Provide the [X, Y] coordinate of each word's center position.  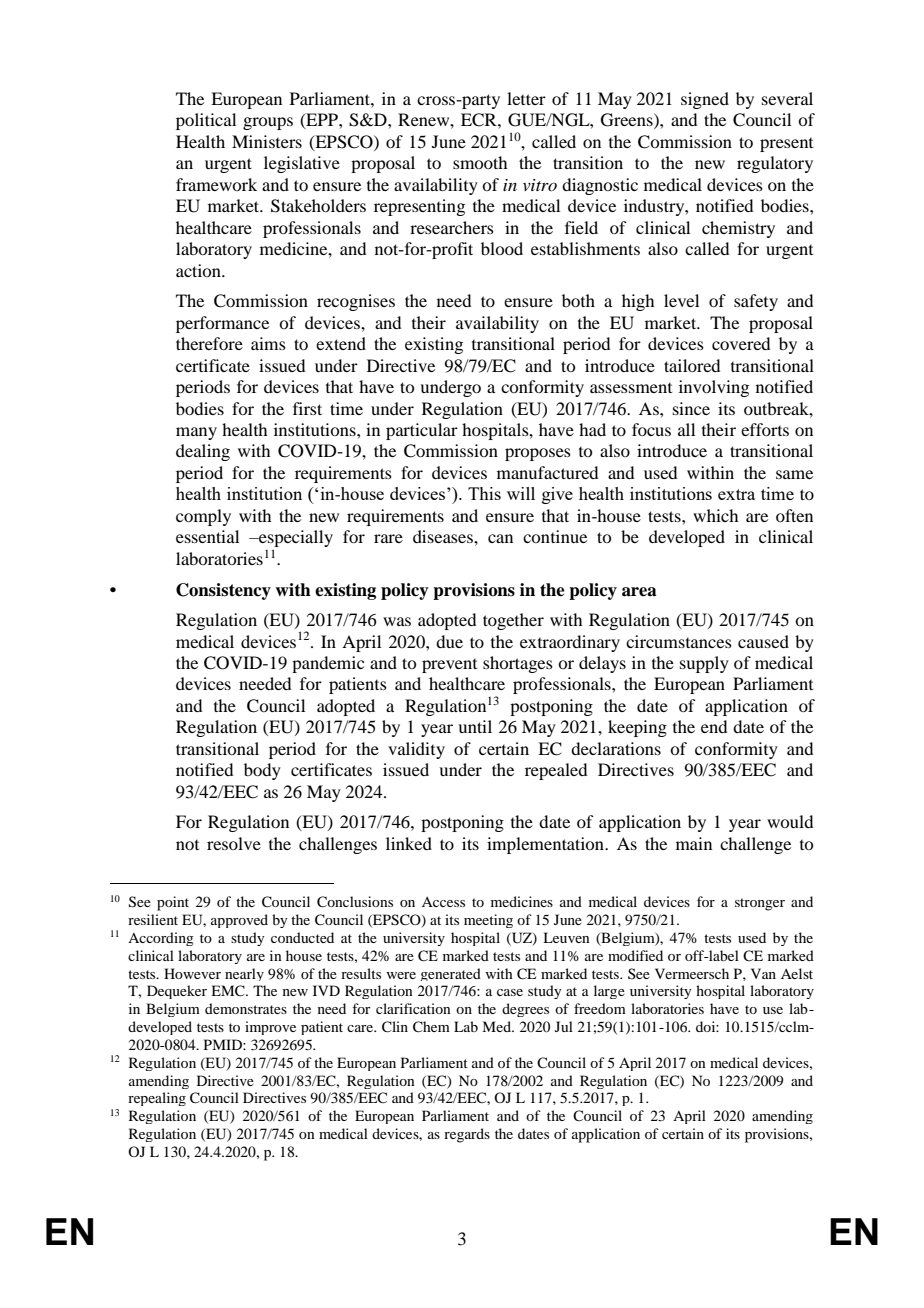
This [484, 493]
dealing [203, 452]
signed [705, 100]
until [475, 726]
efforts [765, 429]
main [694, 843]
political [206, 121]
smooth [480, 162]
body [262, 771]
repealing [157, 1099]
